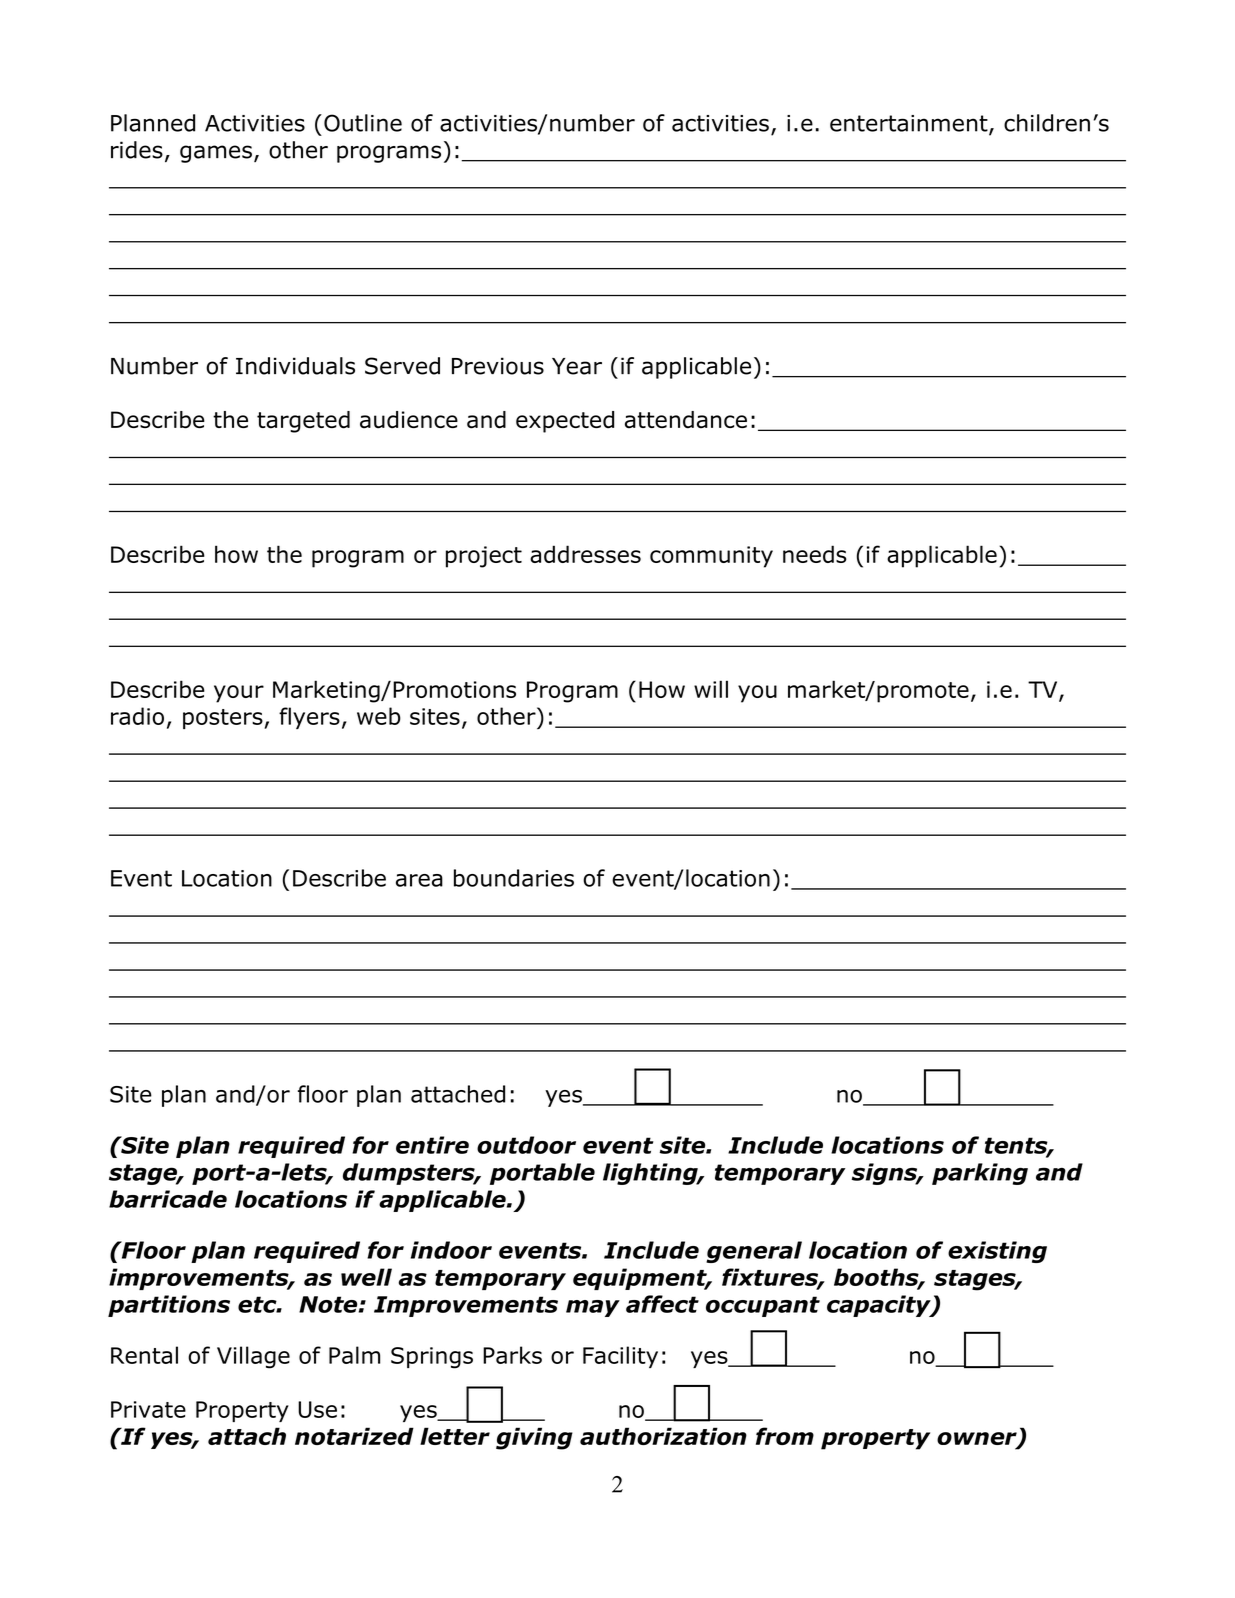  Describe the element at coordinates (910, 124) in the page. I see `entertainment` at that location.
